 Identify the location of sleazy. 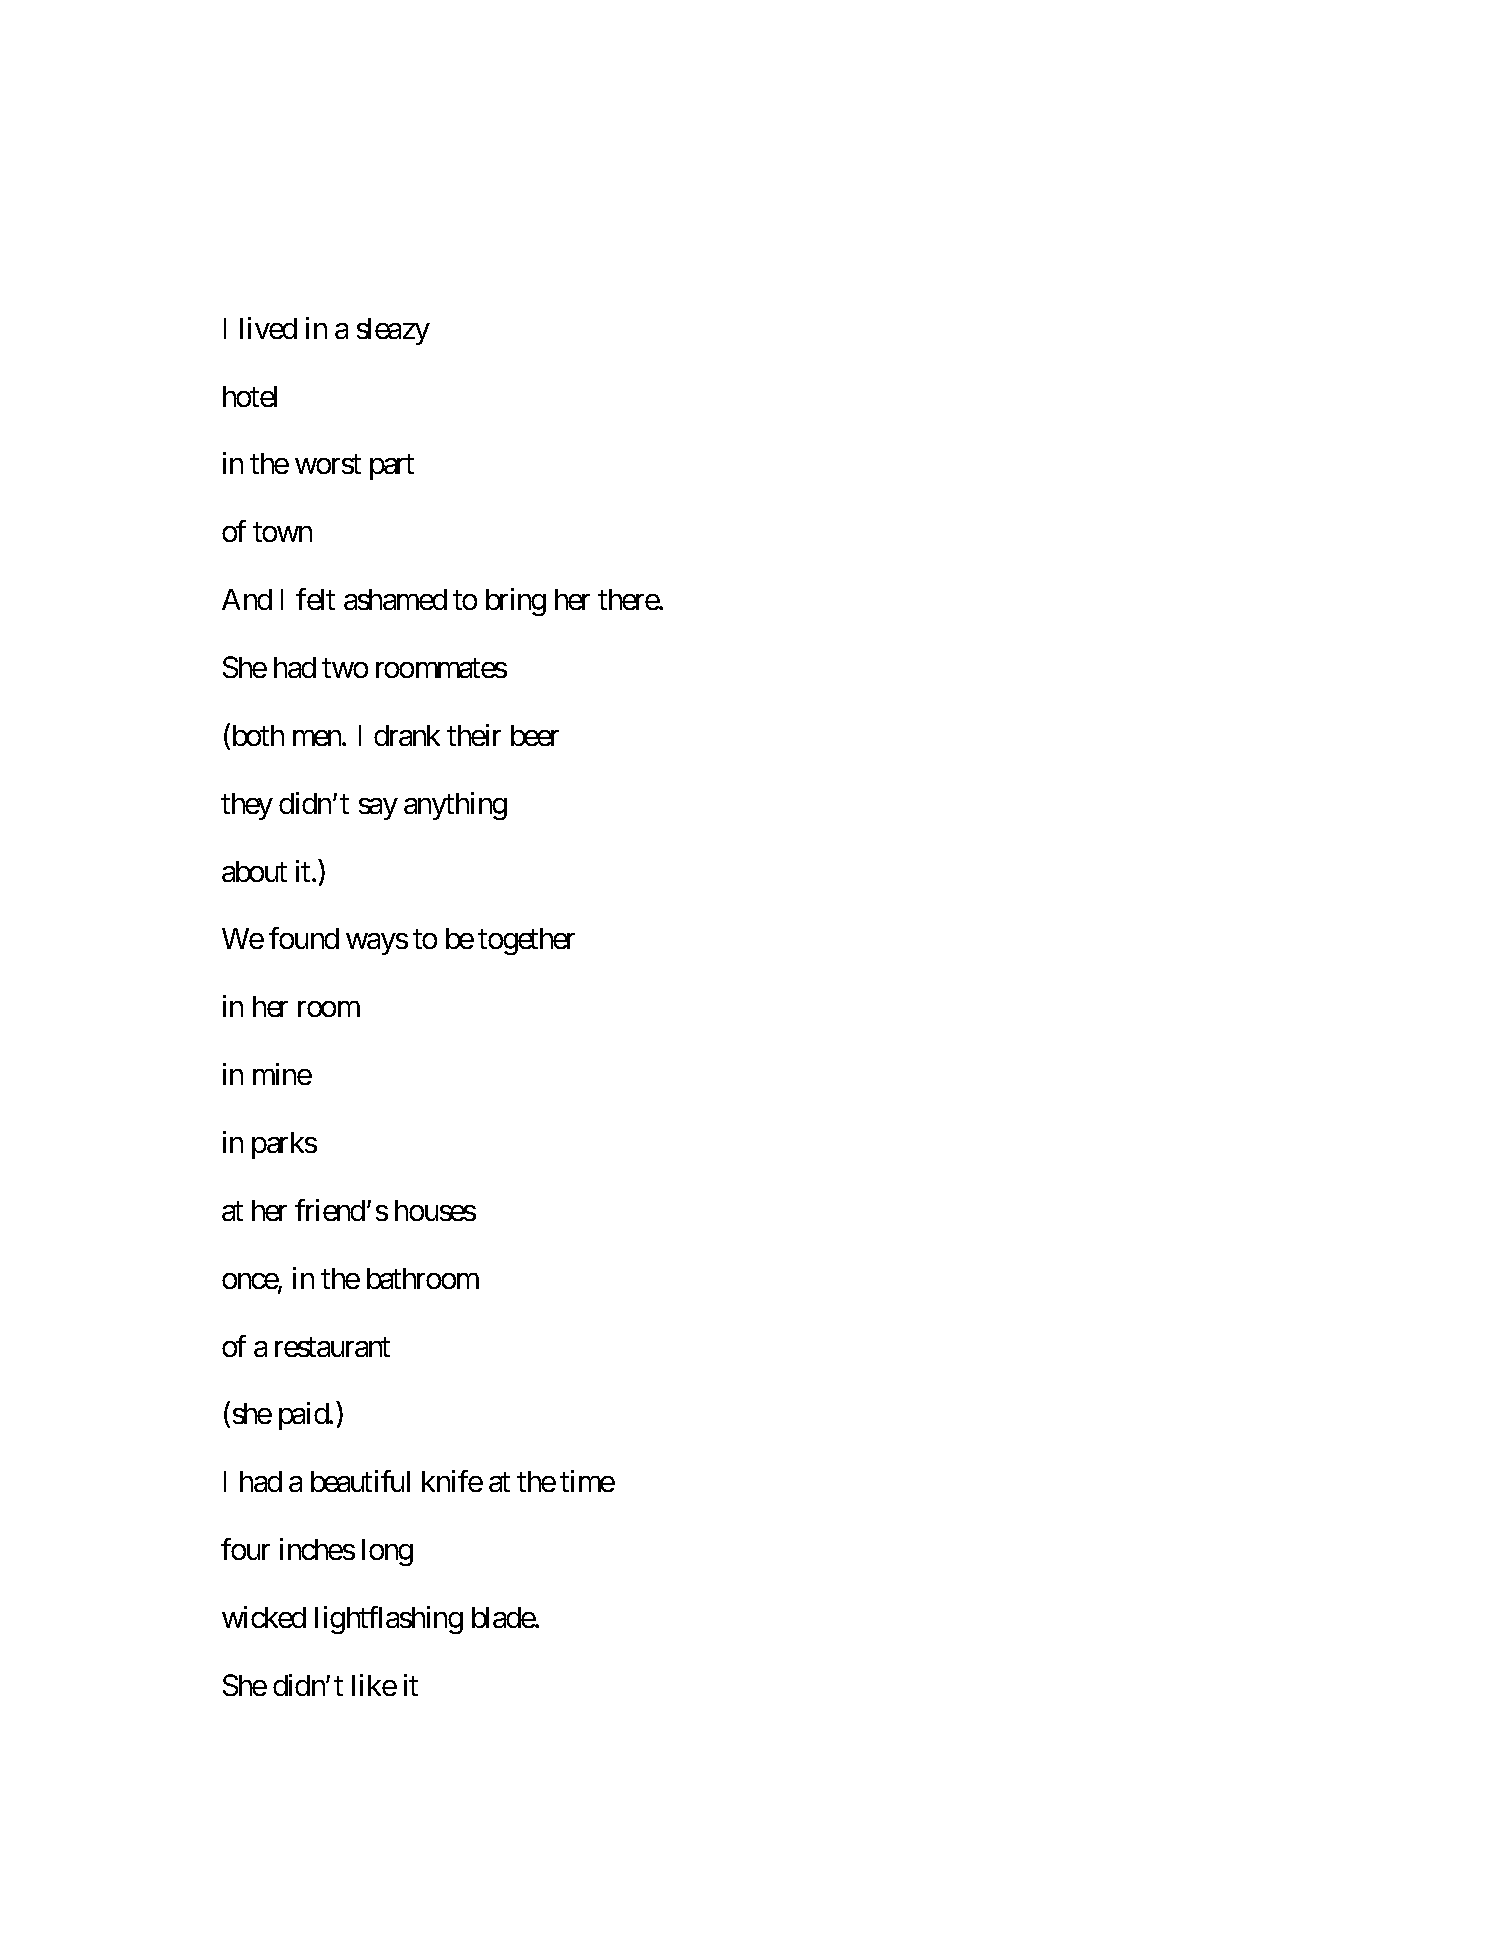
(393, 331).
